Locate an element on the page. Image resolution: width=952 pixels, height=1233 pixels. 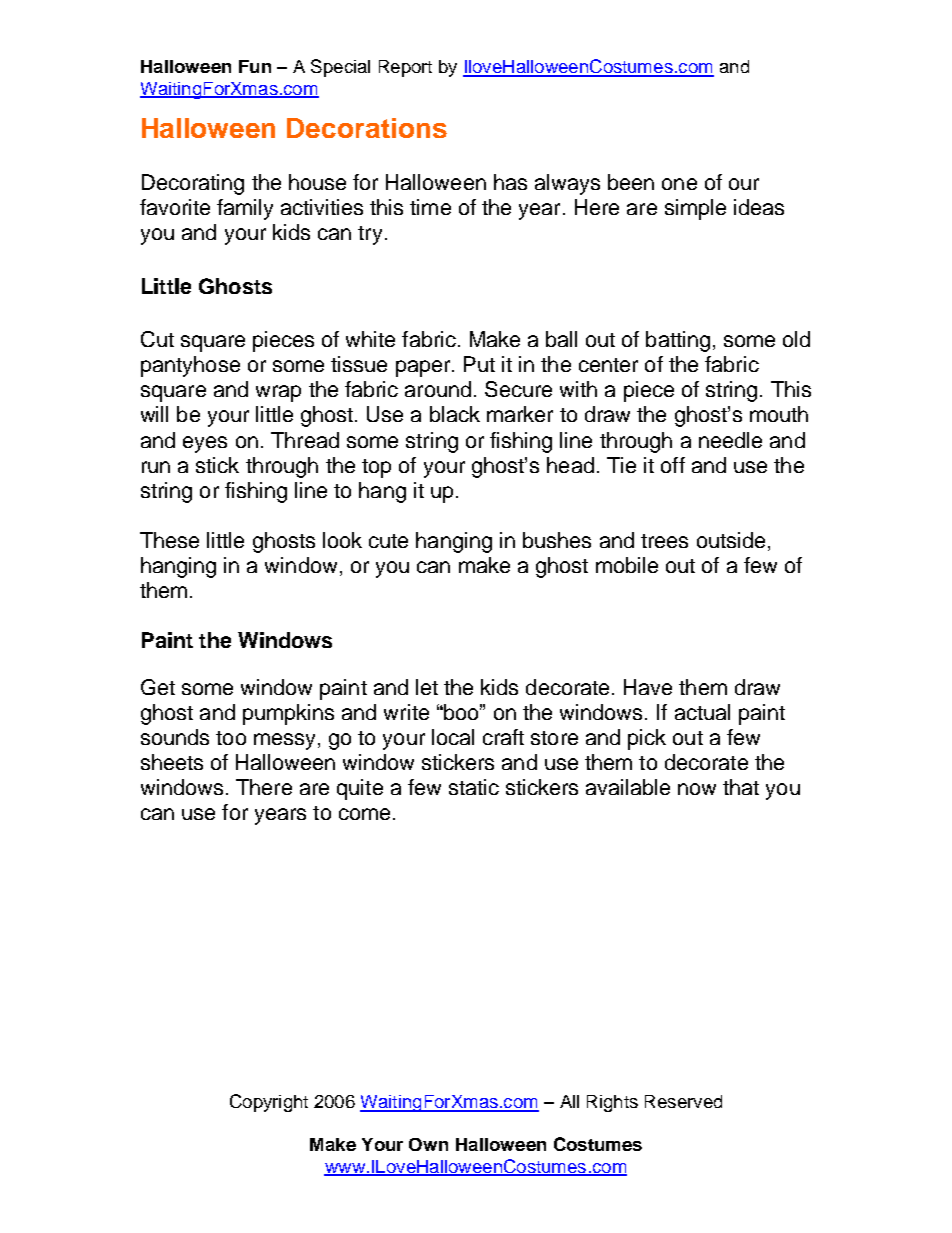
one is located at coordinates (679, 184).
